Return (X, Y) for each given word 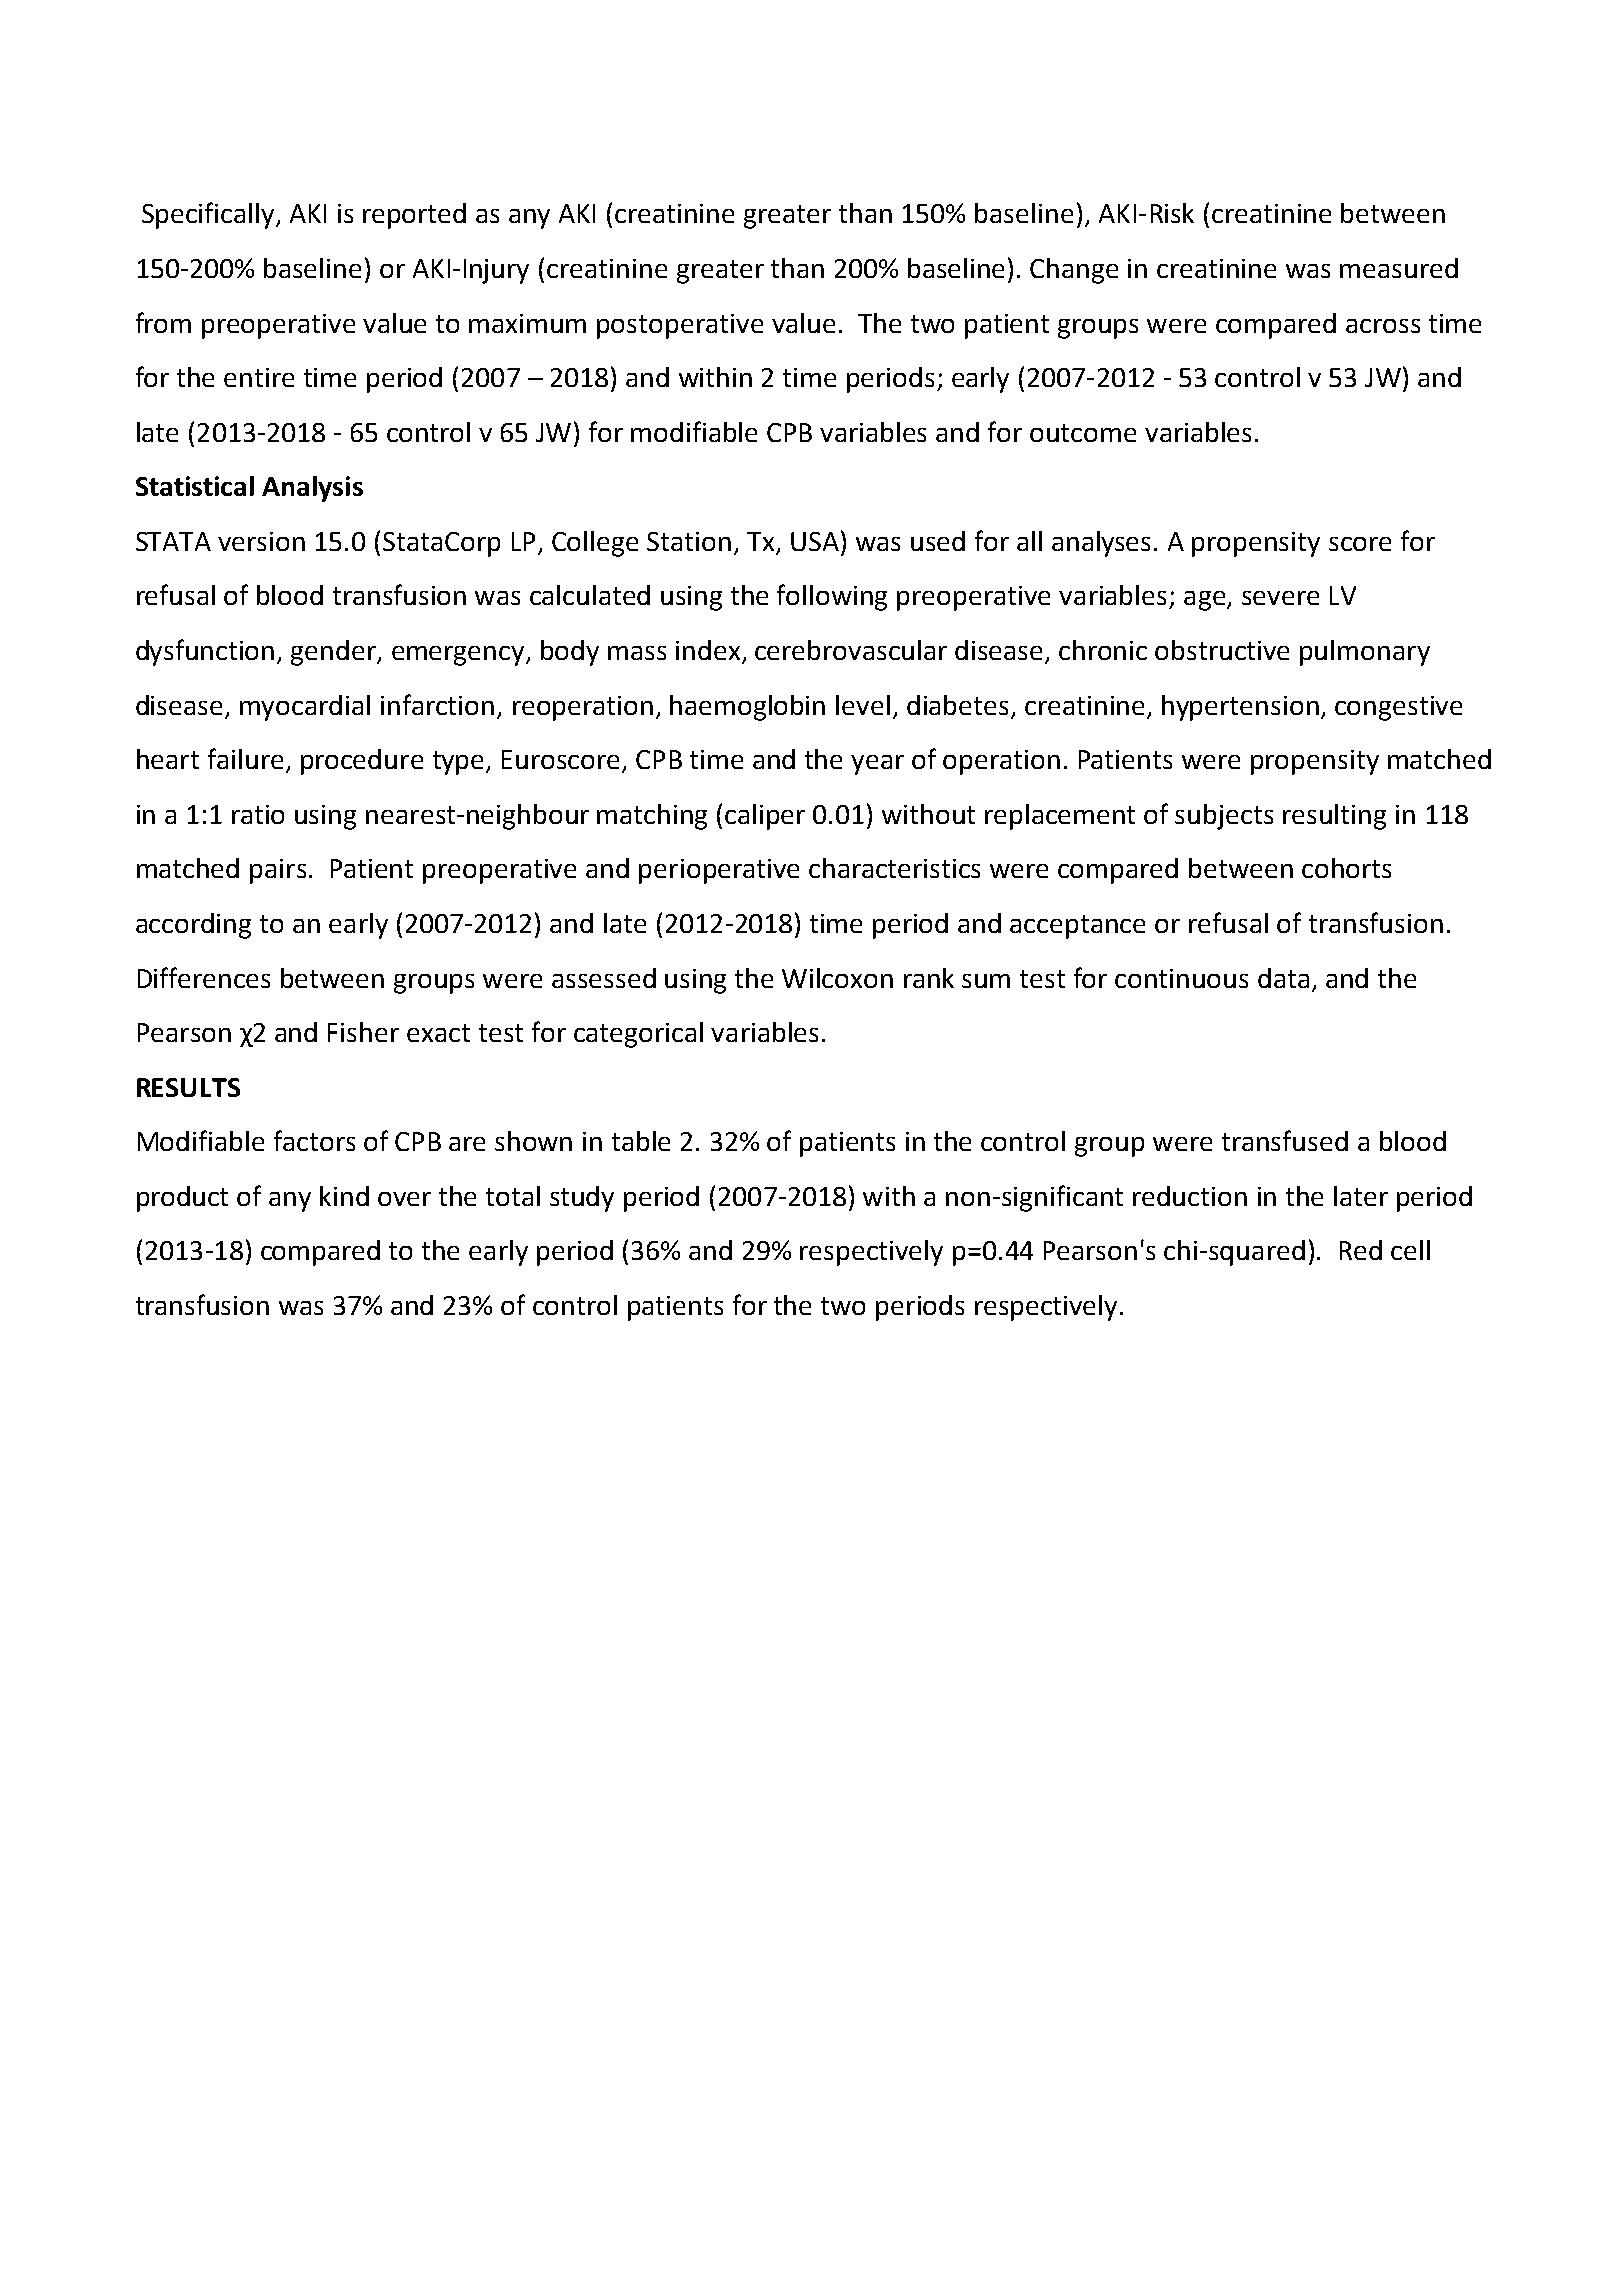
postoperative (680, 326)
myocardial (305, 708)
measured (1399, 268)
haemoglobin (747, 708)
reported (414, 216)
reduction (1190, 1196)
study (582, 1199)
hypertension (1240, 708)
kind (344, 1196)
